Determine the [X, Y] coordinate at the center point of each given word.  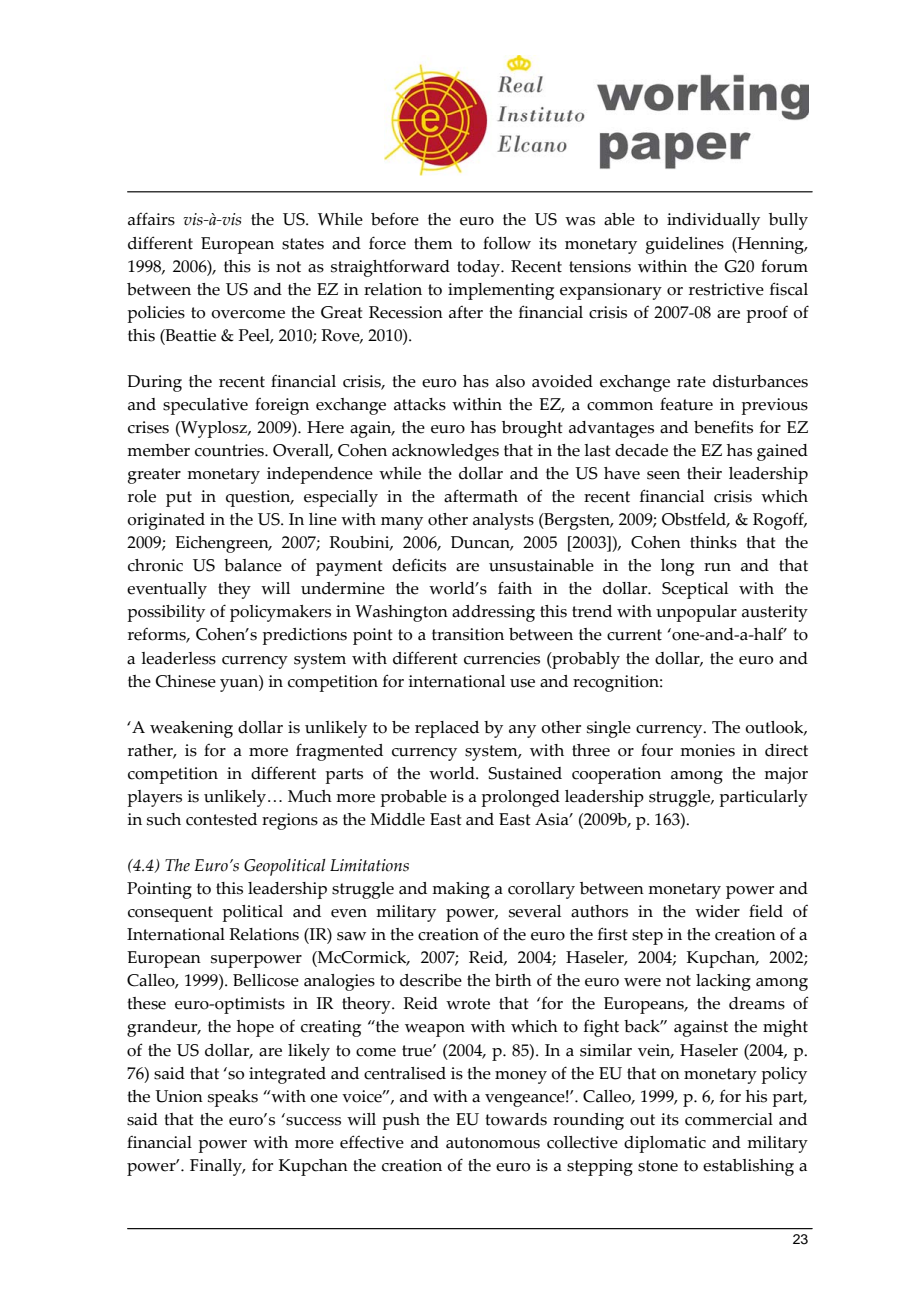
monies [707, 750]
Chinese [186, 681]
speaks [233, 1098]
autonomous [493, 1143]
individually [713, 221]
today [479, 268]
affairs [151, 219]
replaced [447, 729]
